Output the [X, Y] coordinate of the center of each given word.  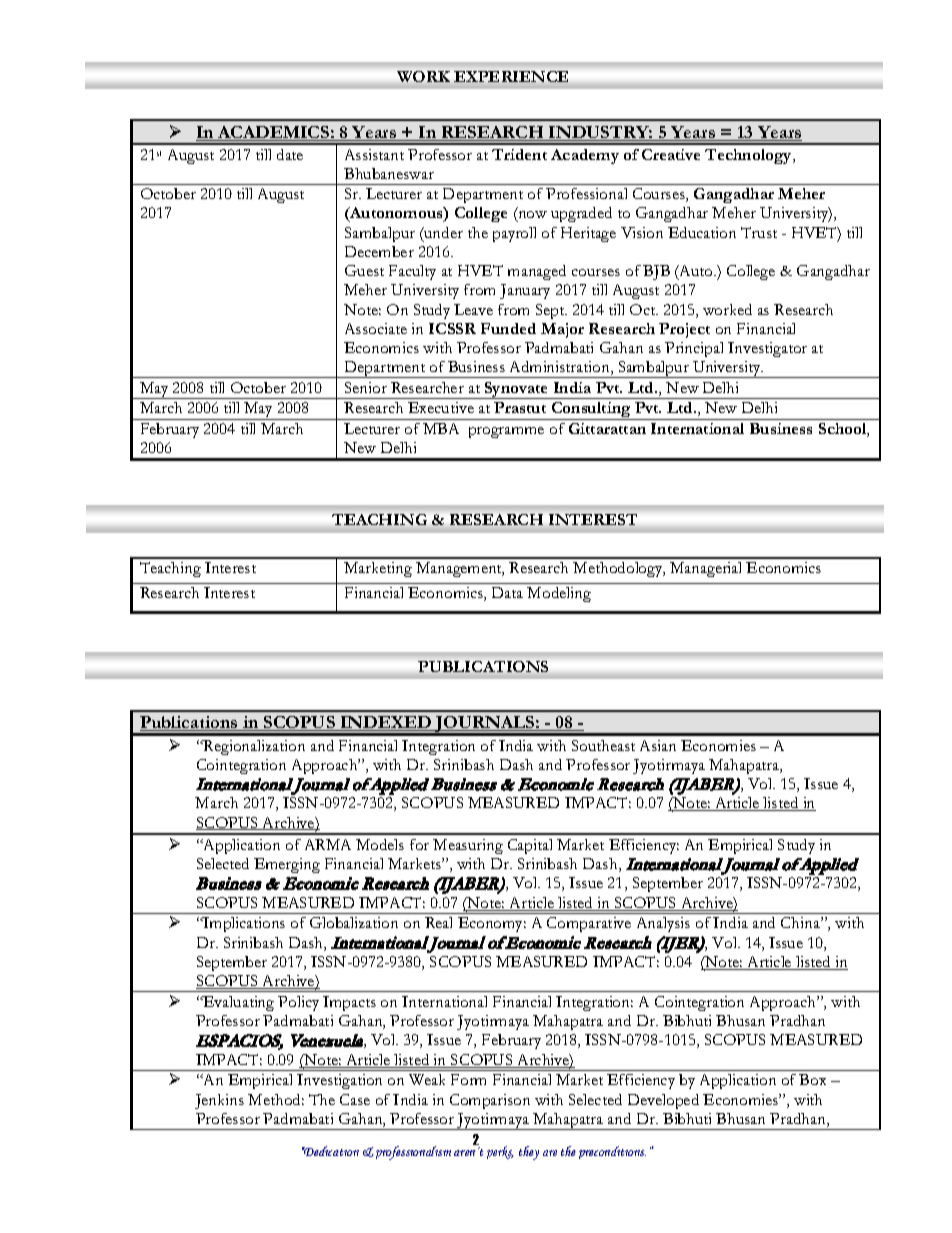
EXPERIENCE [512, 76]
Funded [508, 328]
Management [460, 569]
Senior [366, 387]
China [801, 922]
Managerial [705, 569]
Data [507, 592]
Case [355, 1099]
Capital [530, 846]
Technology [750, 156]
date [290, 154]
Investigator [767, 349]
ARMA [328, 844]
